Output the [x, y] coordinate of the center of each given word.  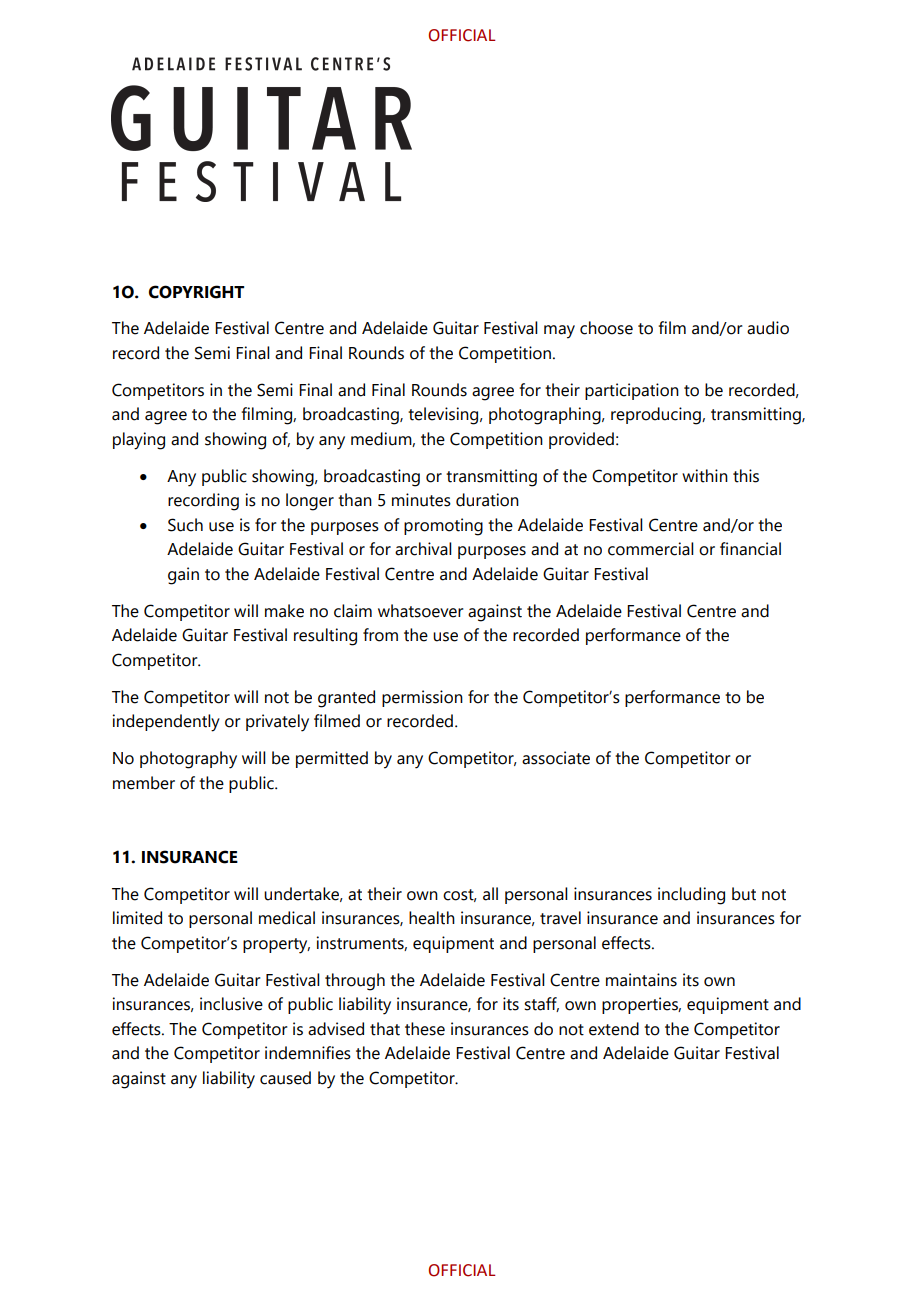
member [144, 783]
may [559, 332]
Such [185, 525]
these [425, 1029]
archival [423, 549]
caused [285, 1078]
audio [768, 328]
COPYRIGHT [196, 292]
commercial [651, 549]
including [691, 896]
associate [556, 758]
